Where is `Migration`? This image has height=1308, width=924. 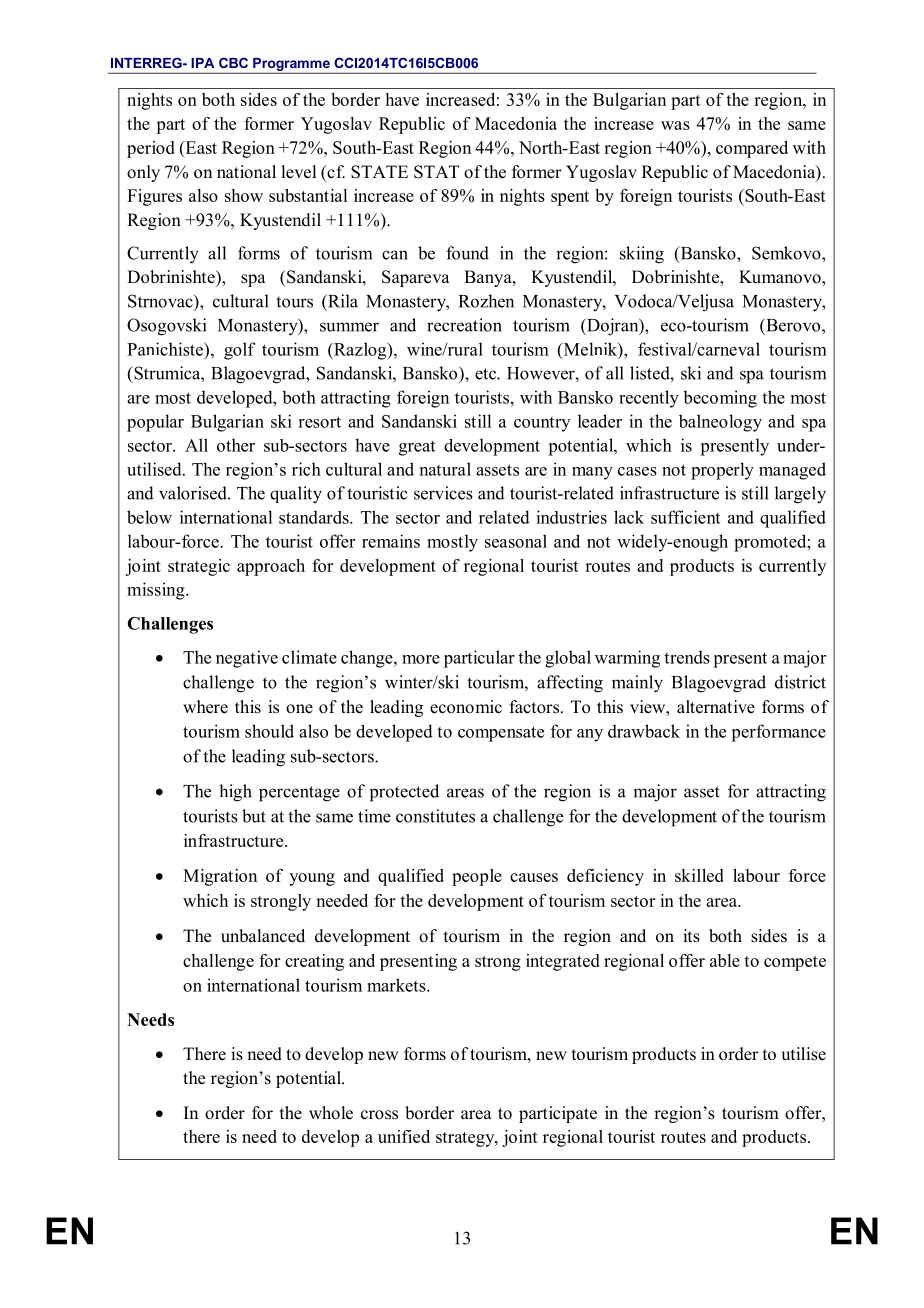 Migration is located at coordinates (220, 877).
